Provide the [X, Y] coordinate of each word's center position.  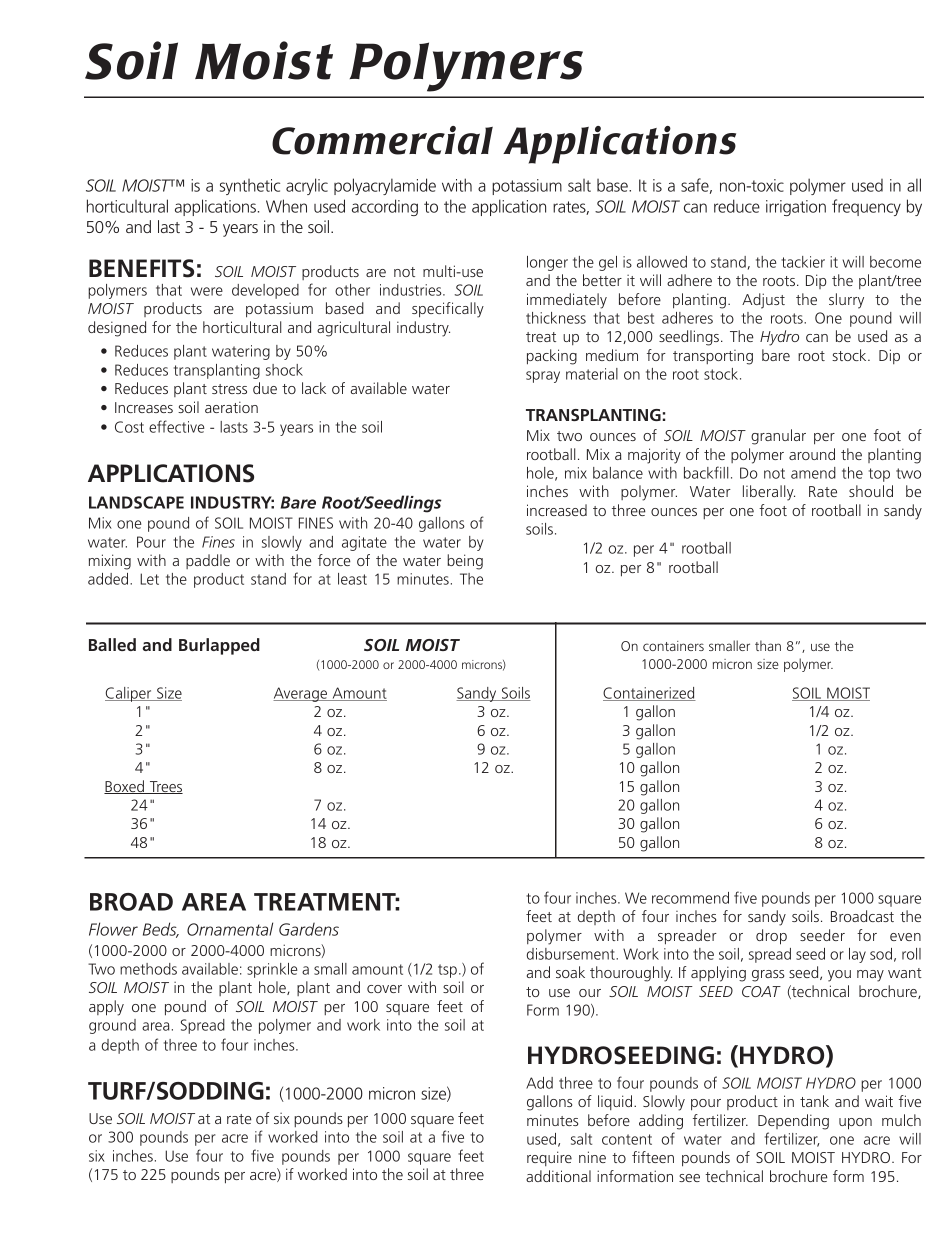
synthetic [250, 187]
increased [557, 510]
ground [112, 1026]
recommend [690, 898]
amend [813, 473]
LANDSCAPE [136, 502]
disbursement [572, 954]
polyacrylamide [385, 186]
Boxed [125, 787]
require [549, 1158]
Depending [793, 1122]
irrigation [796, 208]
